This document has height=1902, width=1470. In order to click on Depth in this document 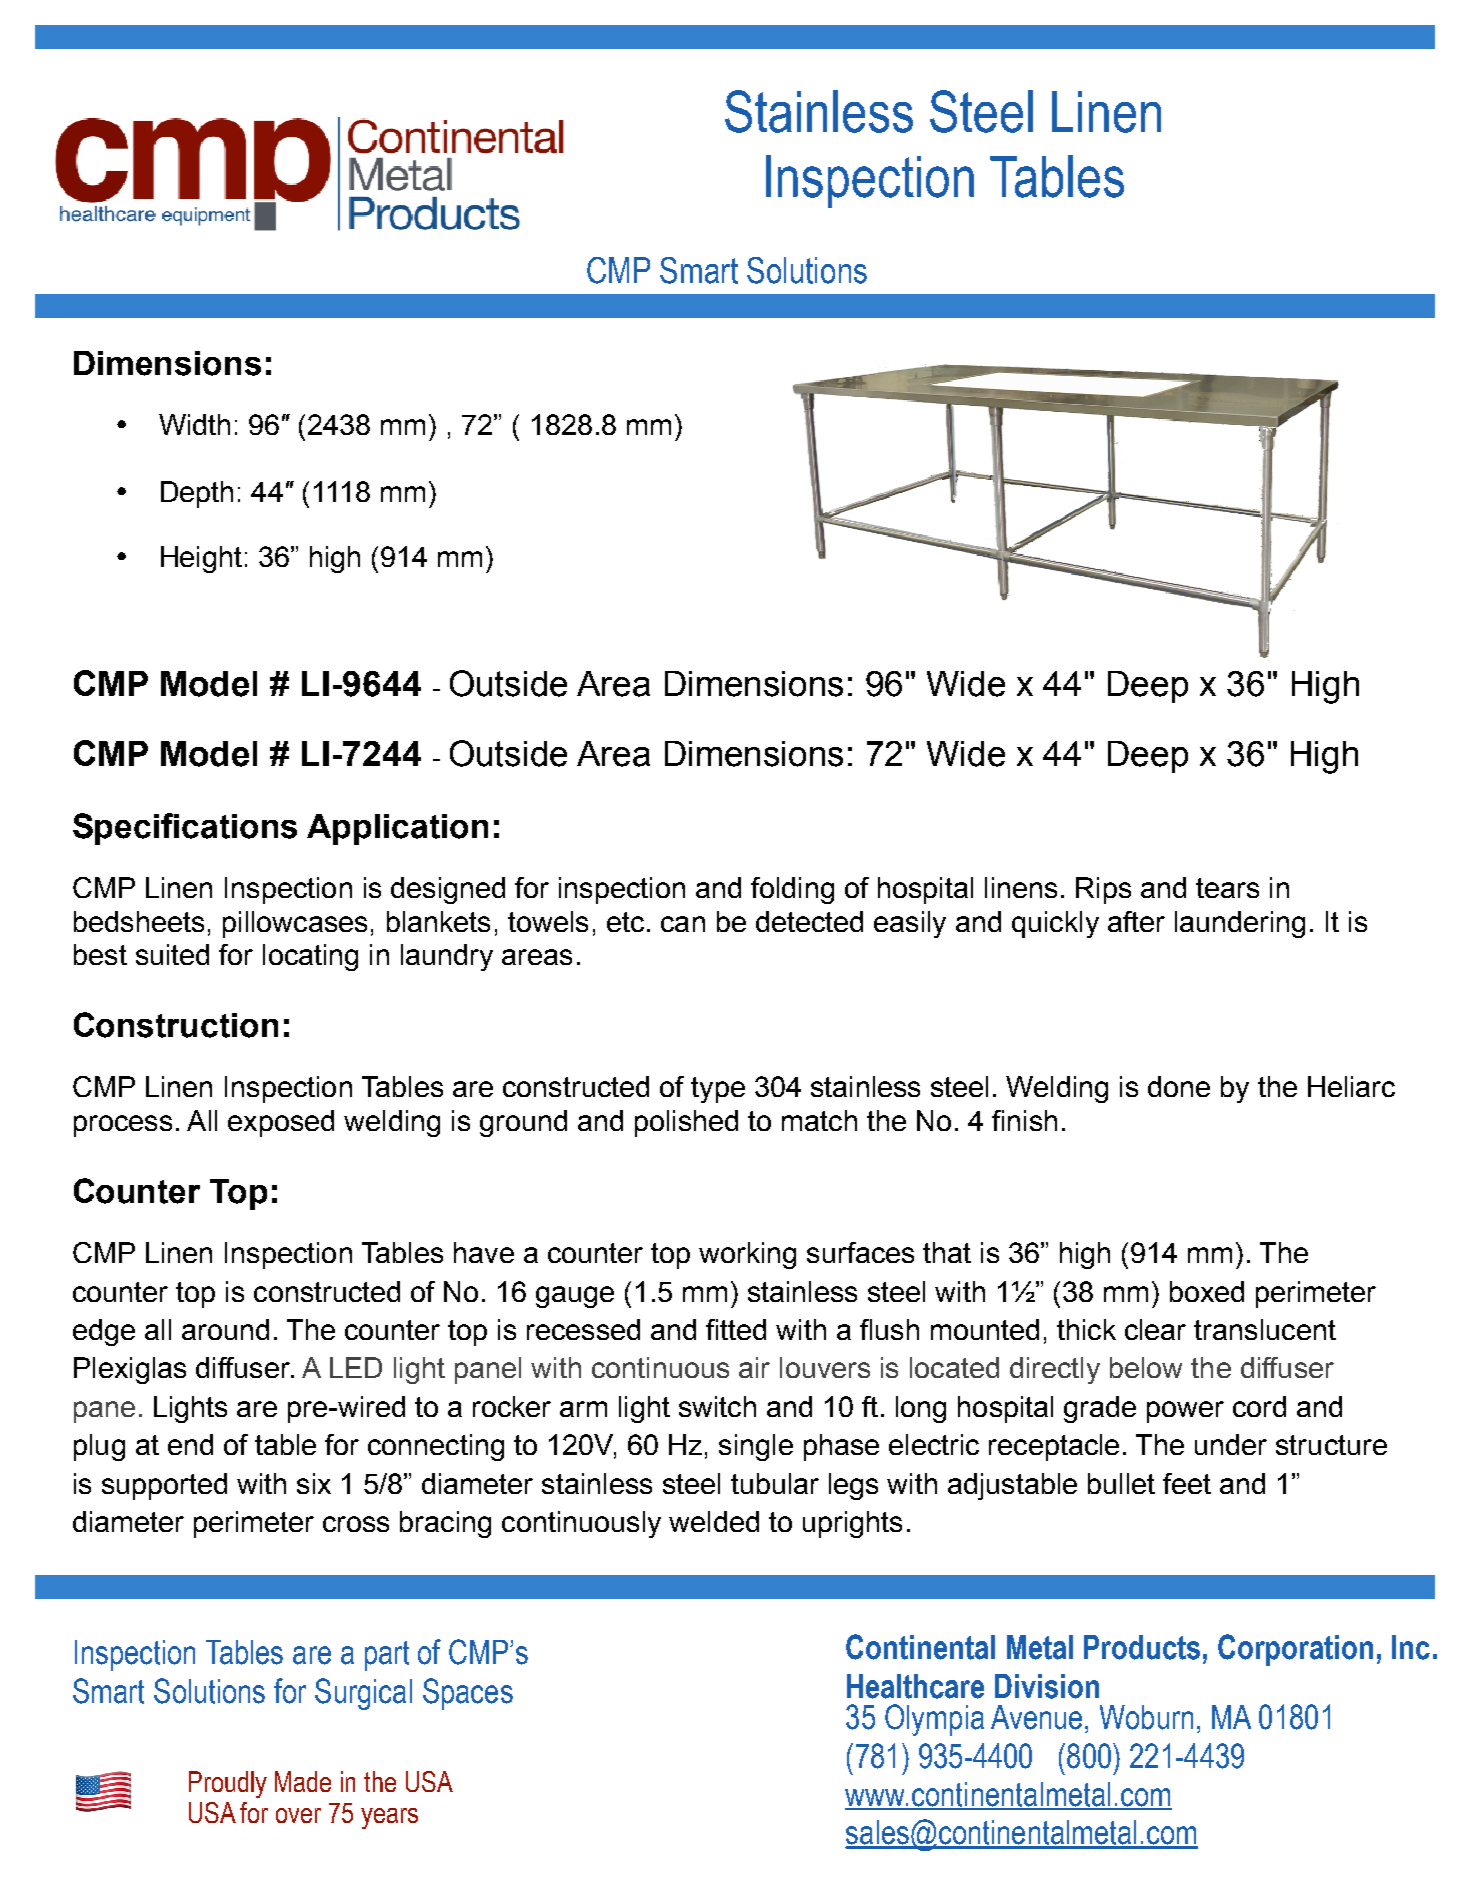, I will do `click(197, 494)`.
